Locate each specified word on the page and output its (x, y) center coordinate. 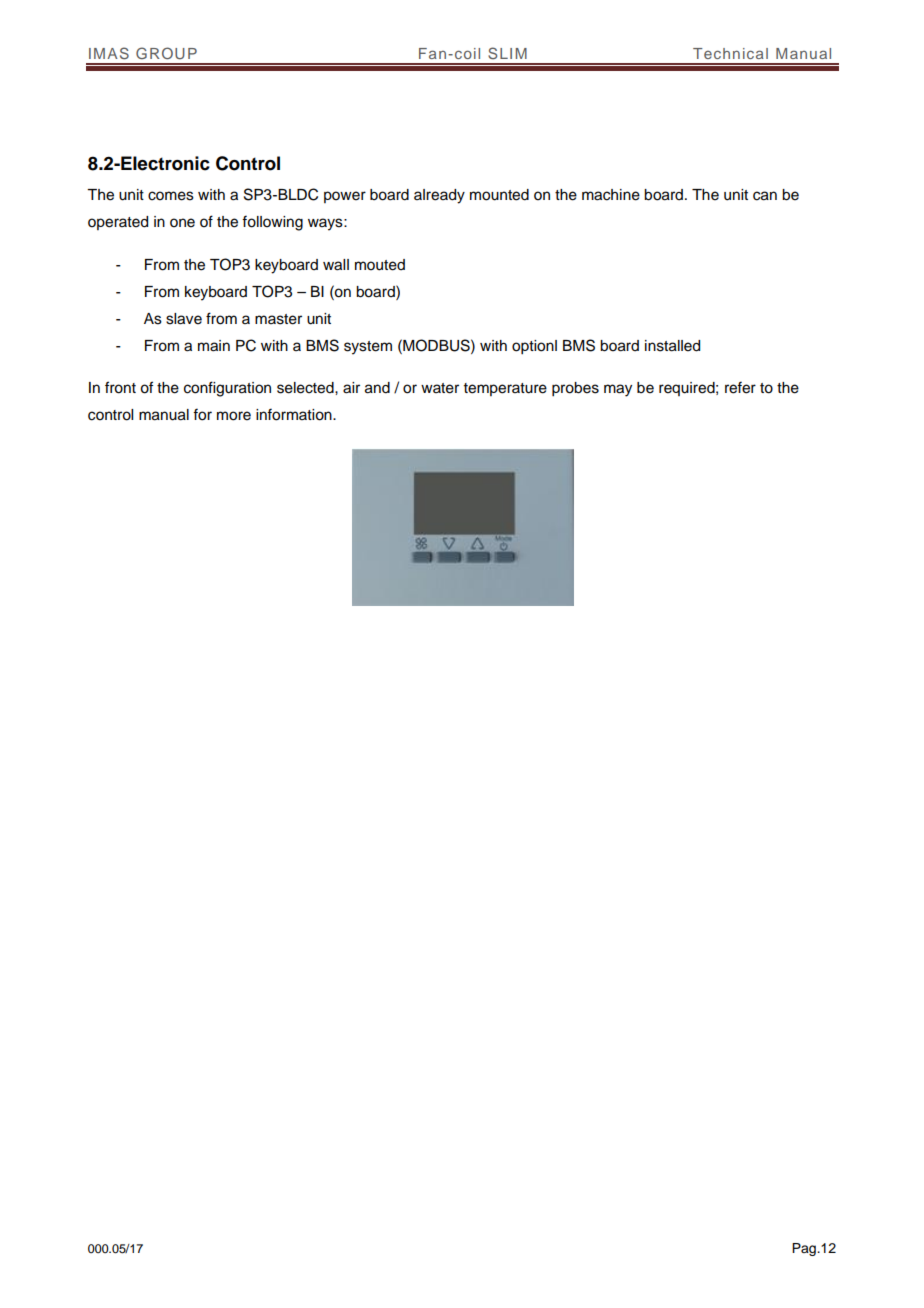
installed (672, 346)
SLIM (507, 53)
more (234, 416)
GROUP (166, 53)
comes (171, 196)
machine (611, 195)
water (440, 388)
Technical (730, 53)
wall (336, 265)
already (439, 196)
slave (184, 319)
